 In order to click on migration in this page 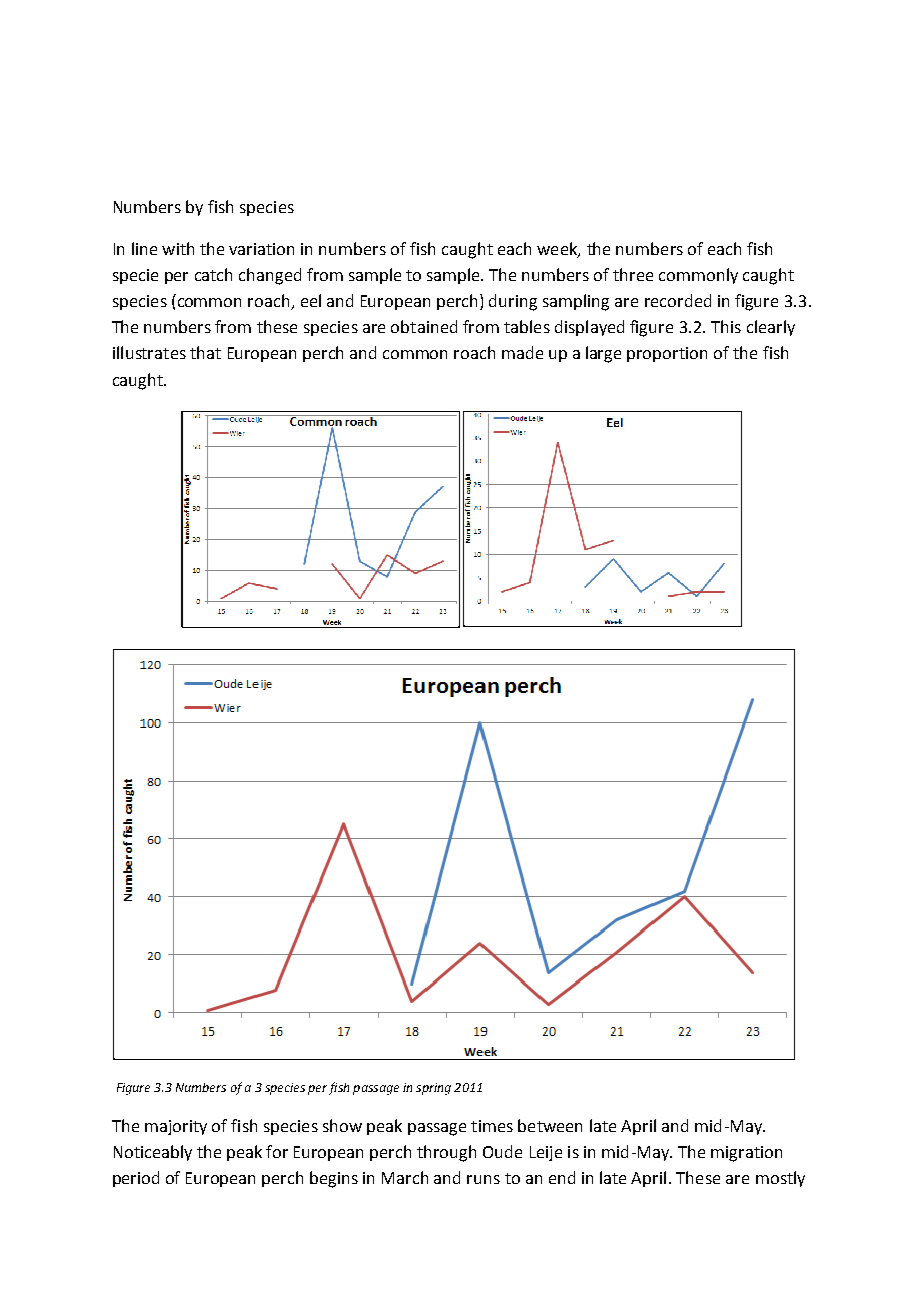, I will do `click(746, 1154)`.
